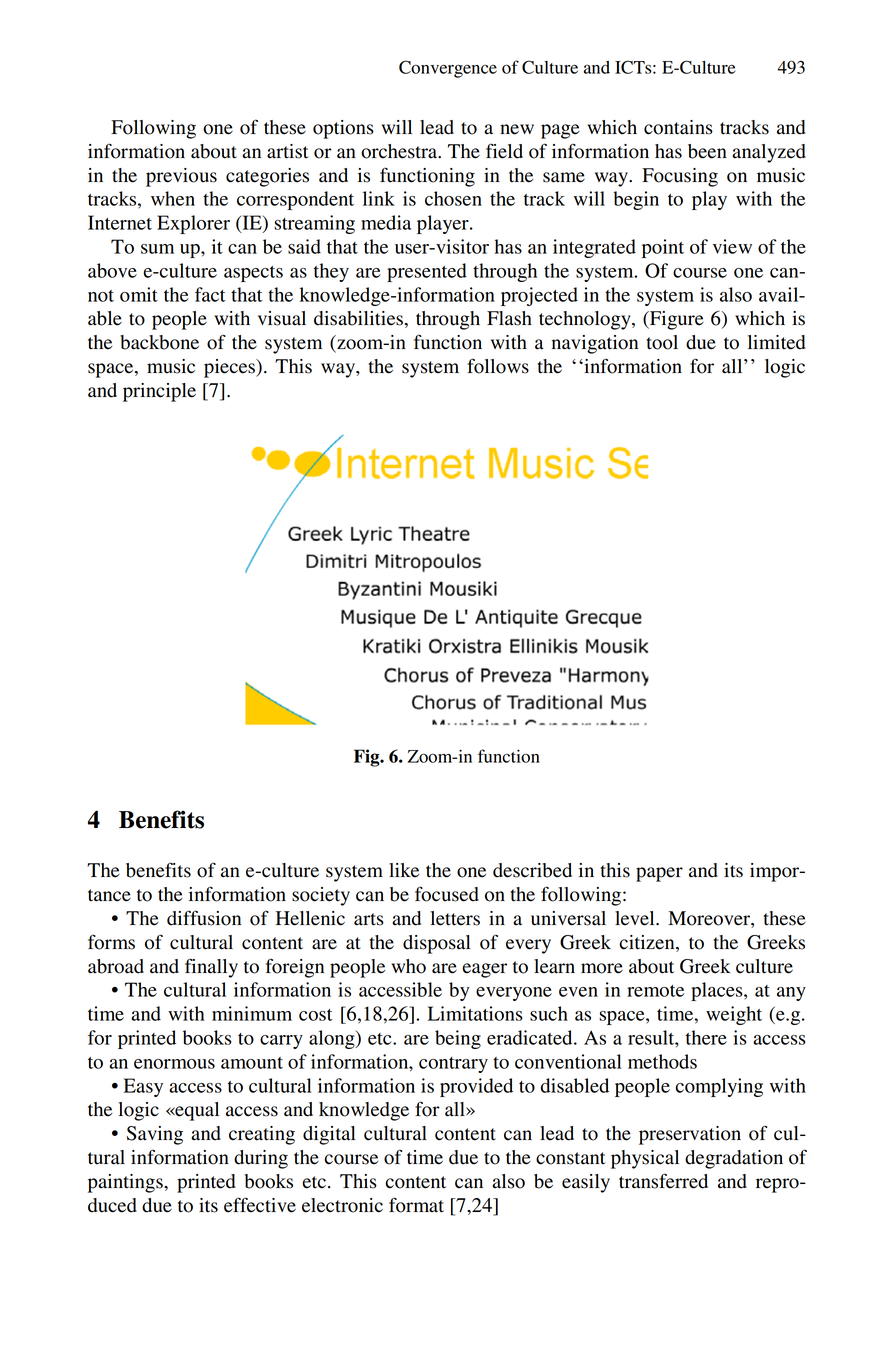 This document has height=1372, width=893. What do you see at coordinates (404, 870) in the document?
I see `like` at bounding box center [404, 870].
